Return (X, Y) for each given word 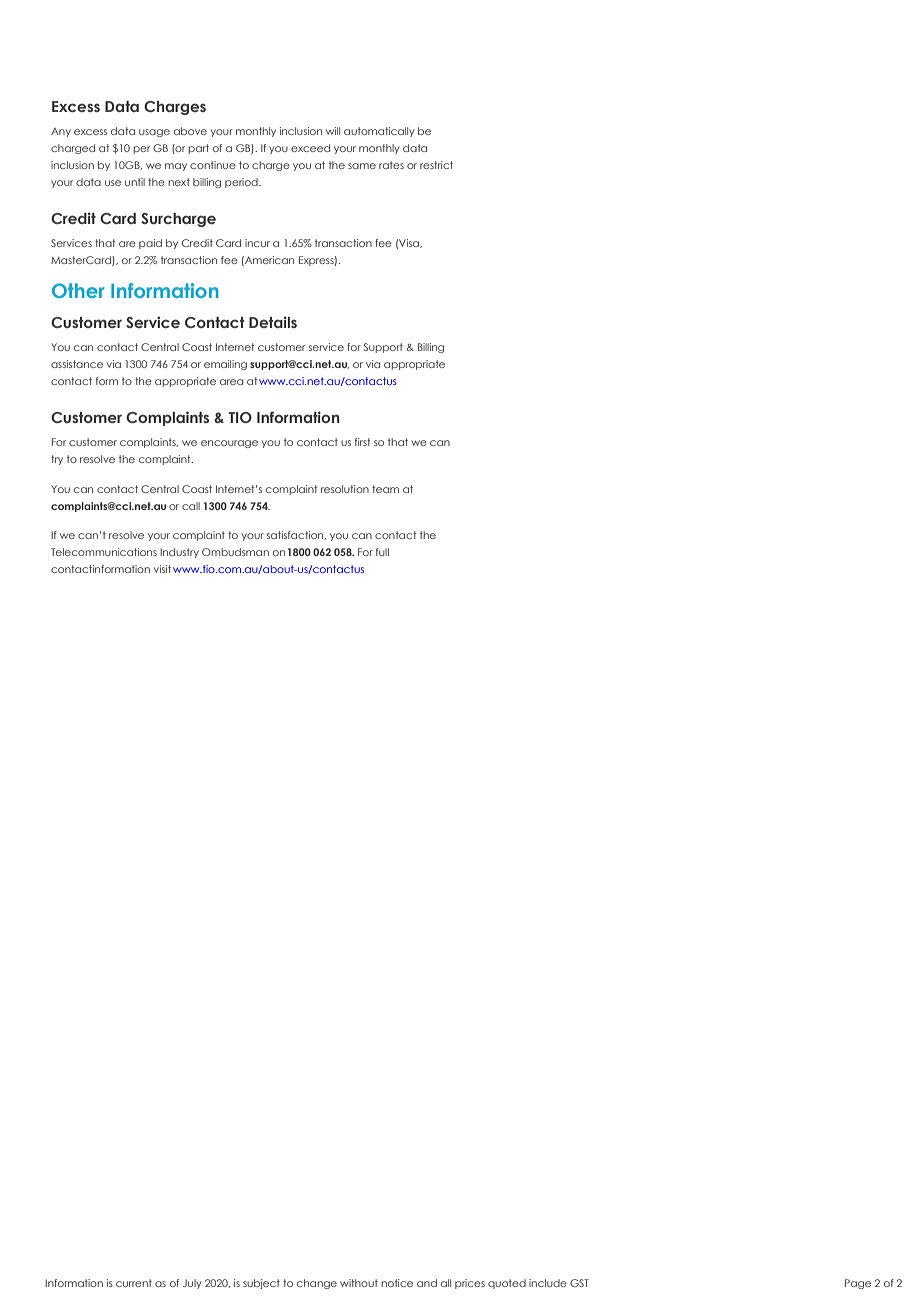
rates (391, 165)
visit (162, 569)
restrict (436, 165)
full (382, 552)
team (385, 489)
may (176, 167)
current (134, 1283)
